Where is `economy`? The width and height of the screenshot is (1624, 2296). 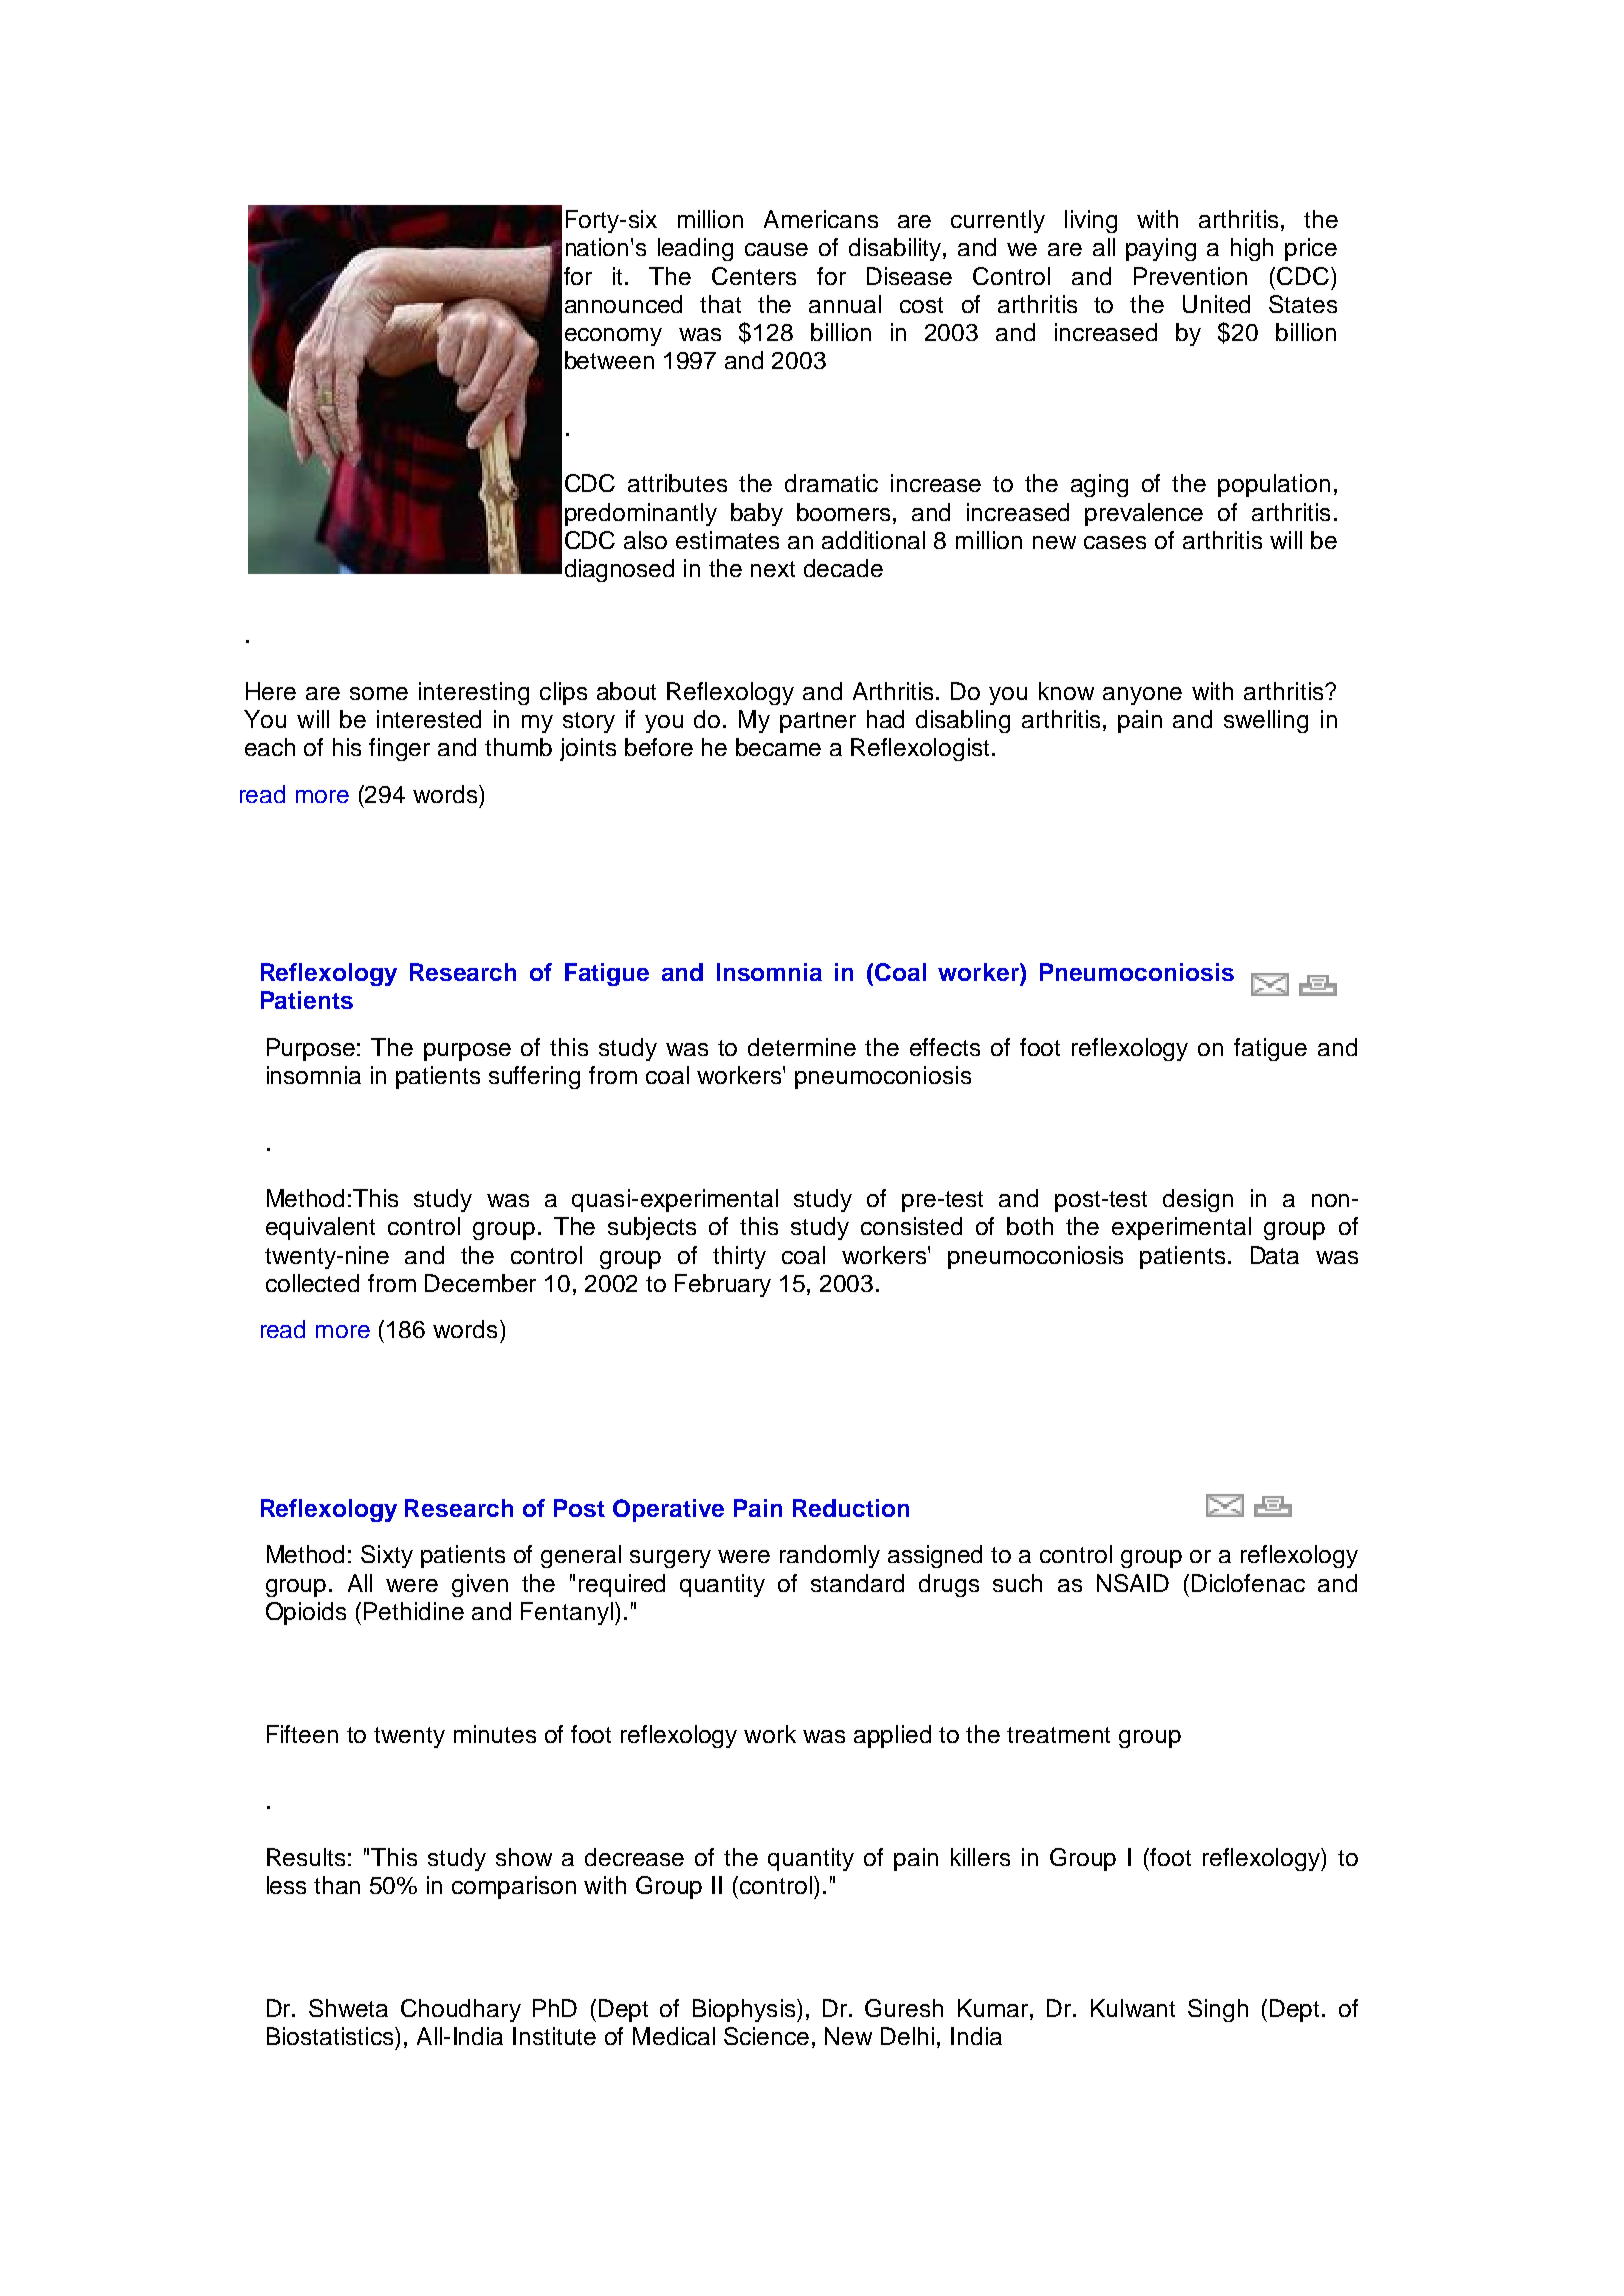
economy is located at coordinates (613, 337).
